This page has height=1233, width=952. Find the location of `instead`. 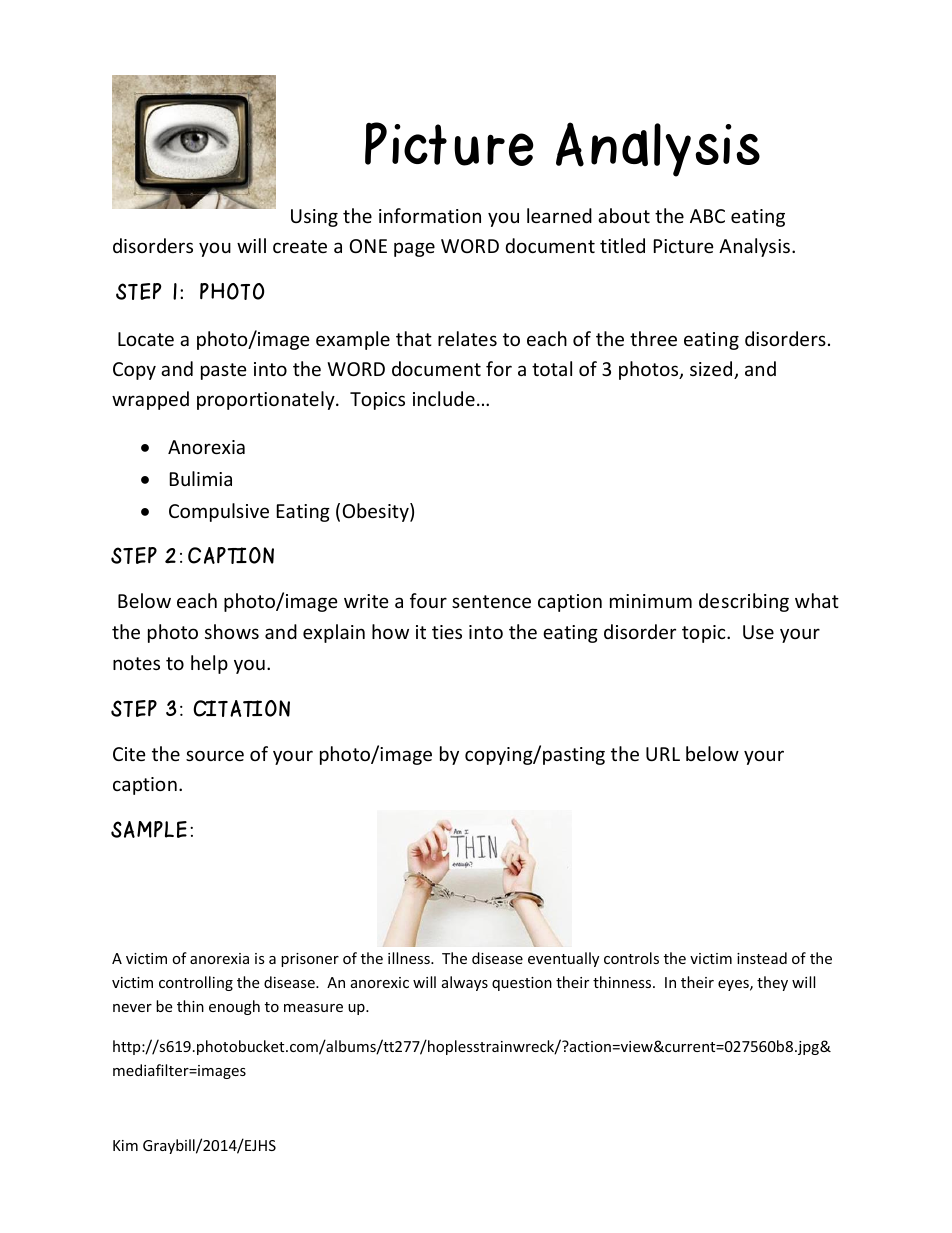

instead is located at coordinates (762, 958).
